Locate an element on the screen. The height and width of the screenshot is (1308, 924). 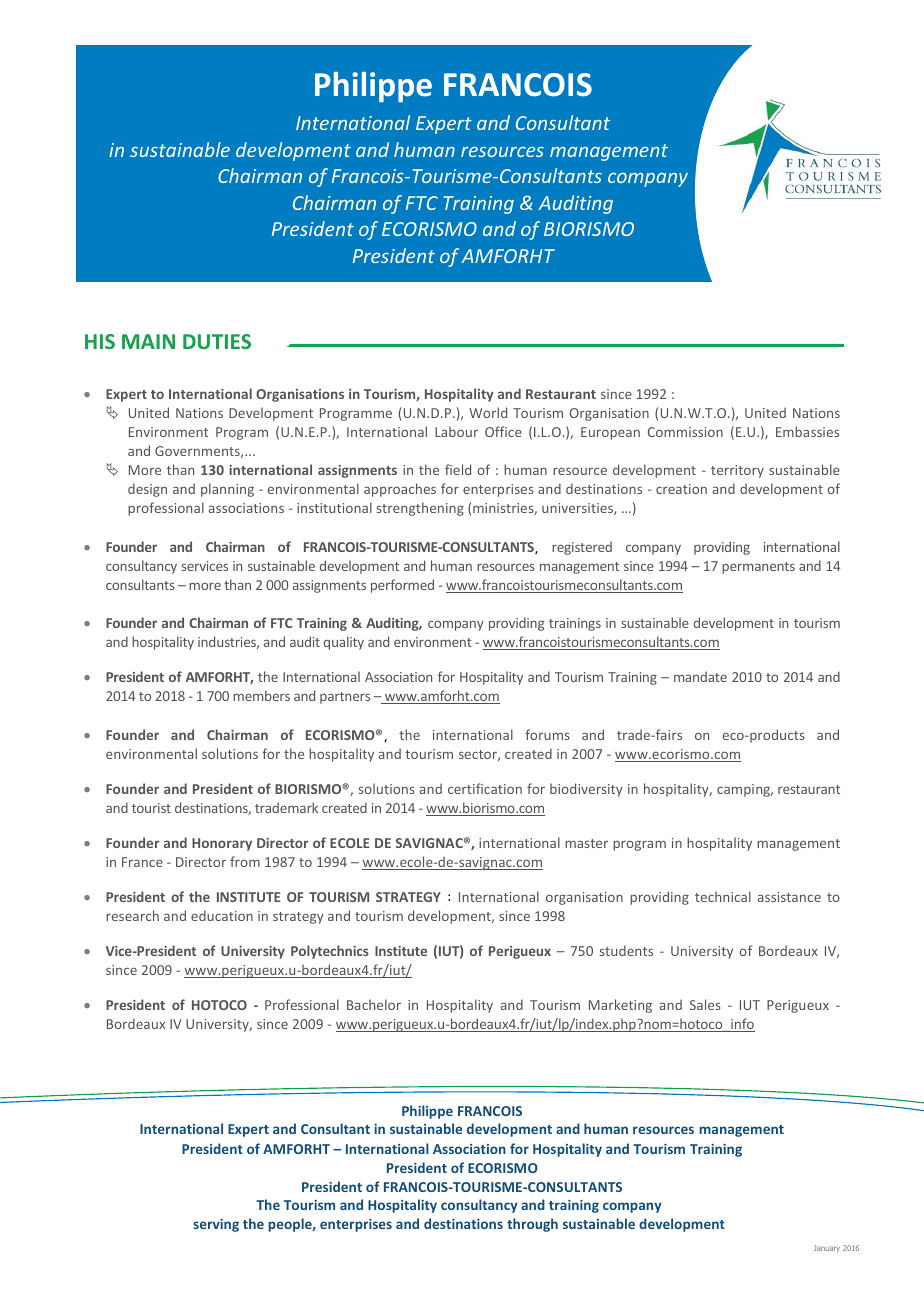
camping is located at coordinates (745, 790).
